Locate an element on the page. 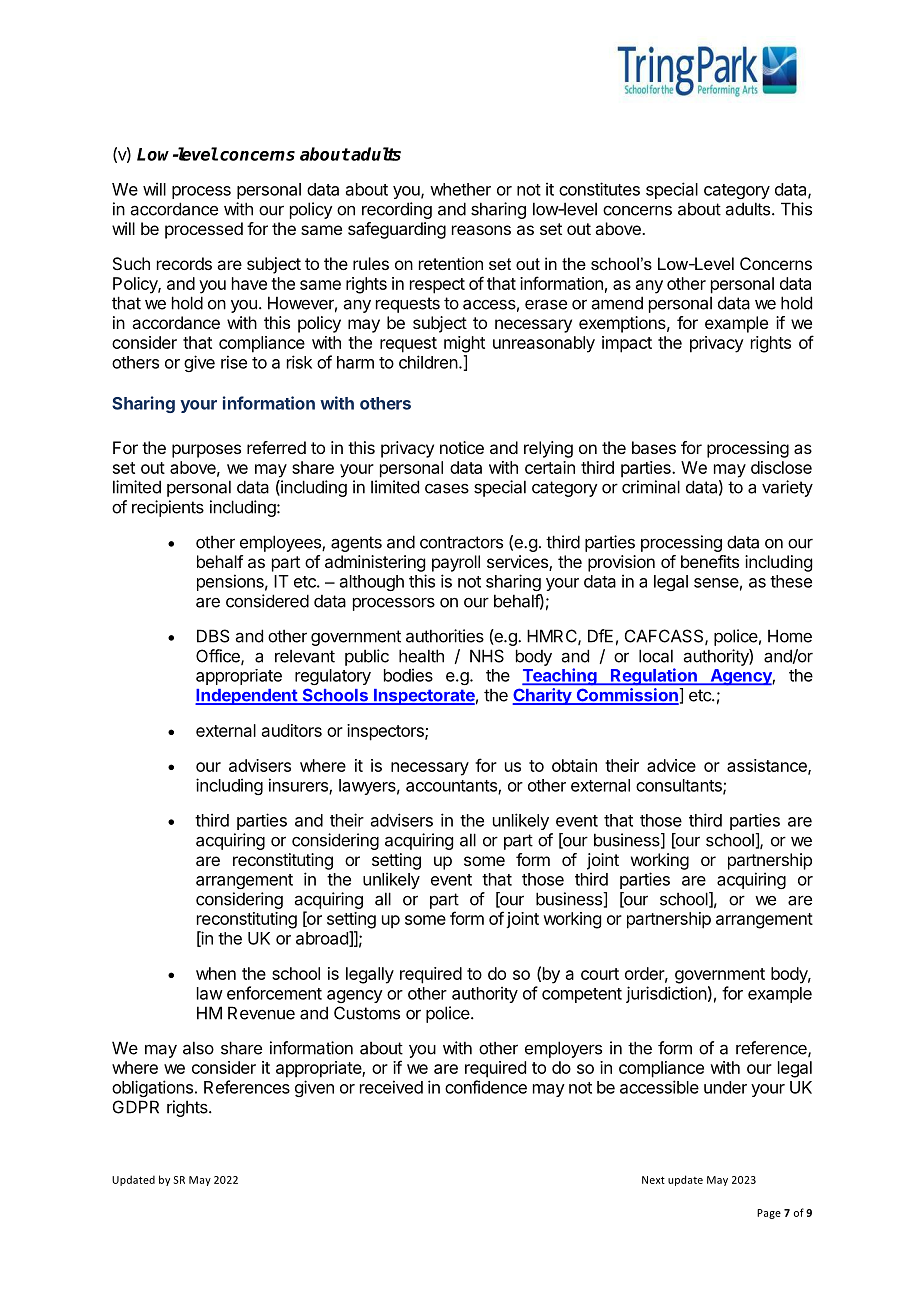  benefits is located at coordinates (710, 561).
